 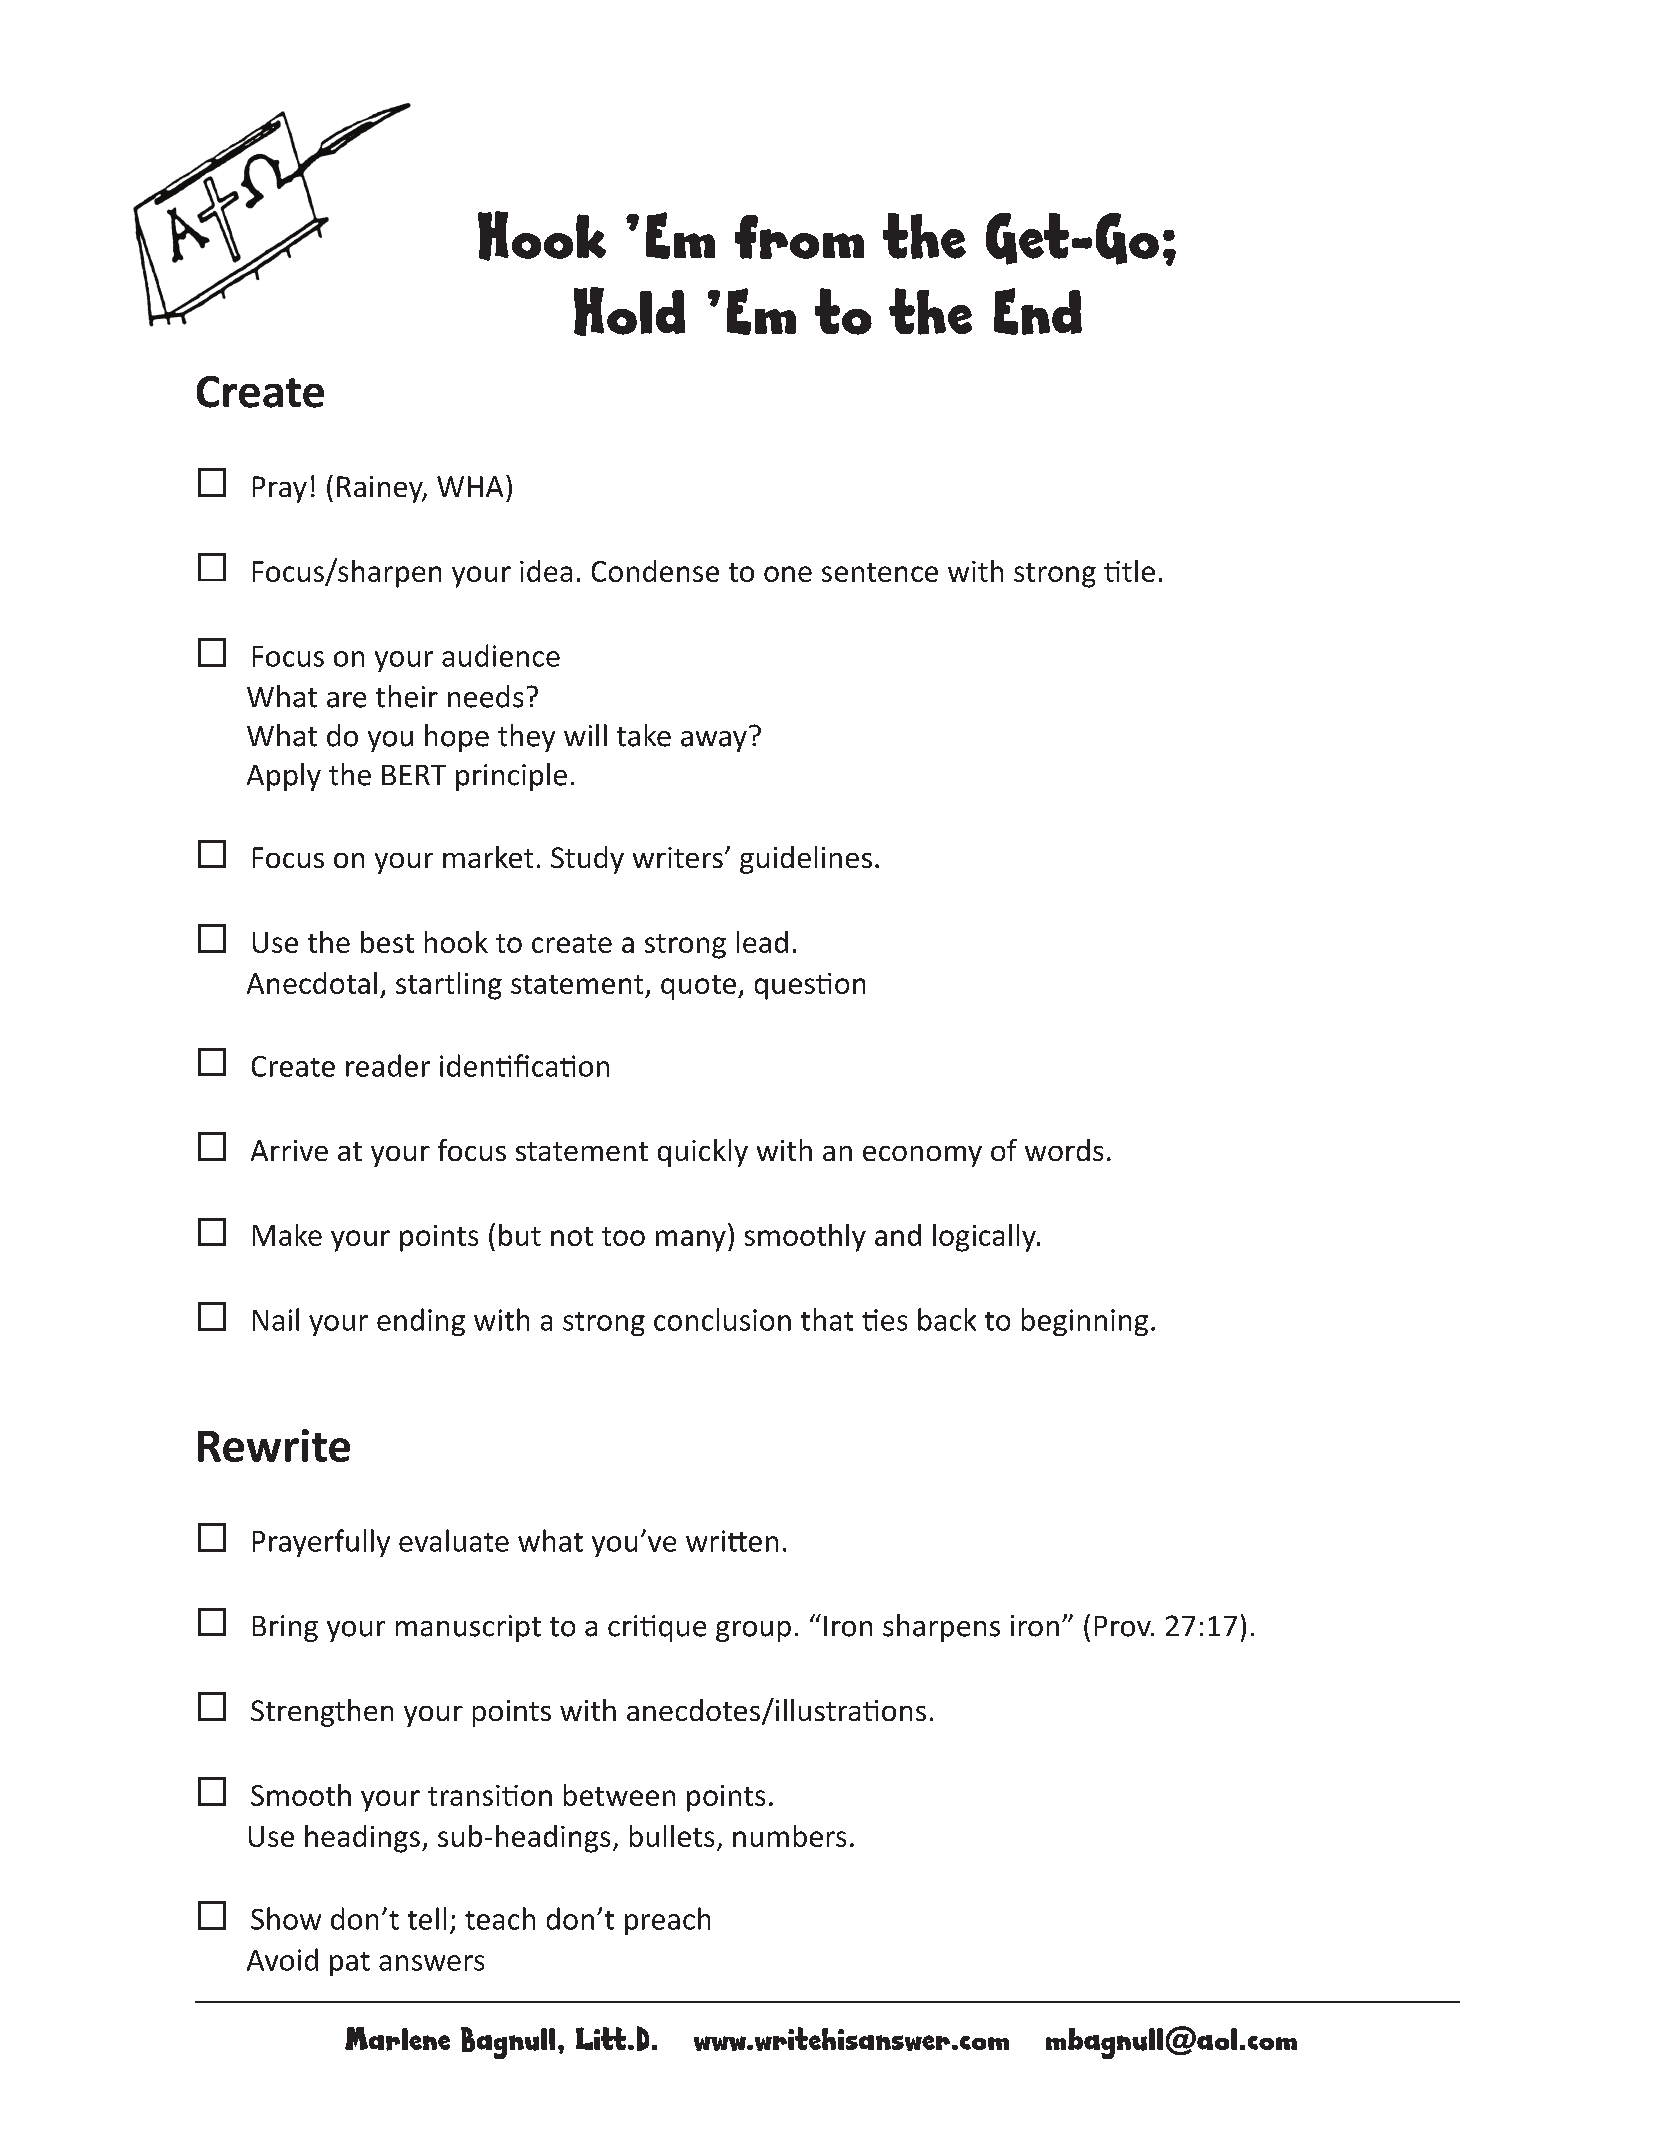 What do you see at coordinates (1085, 1322) in the document?
I see `beginning` at bounding box center [1085, 1322].
